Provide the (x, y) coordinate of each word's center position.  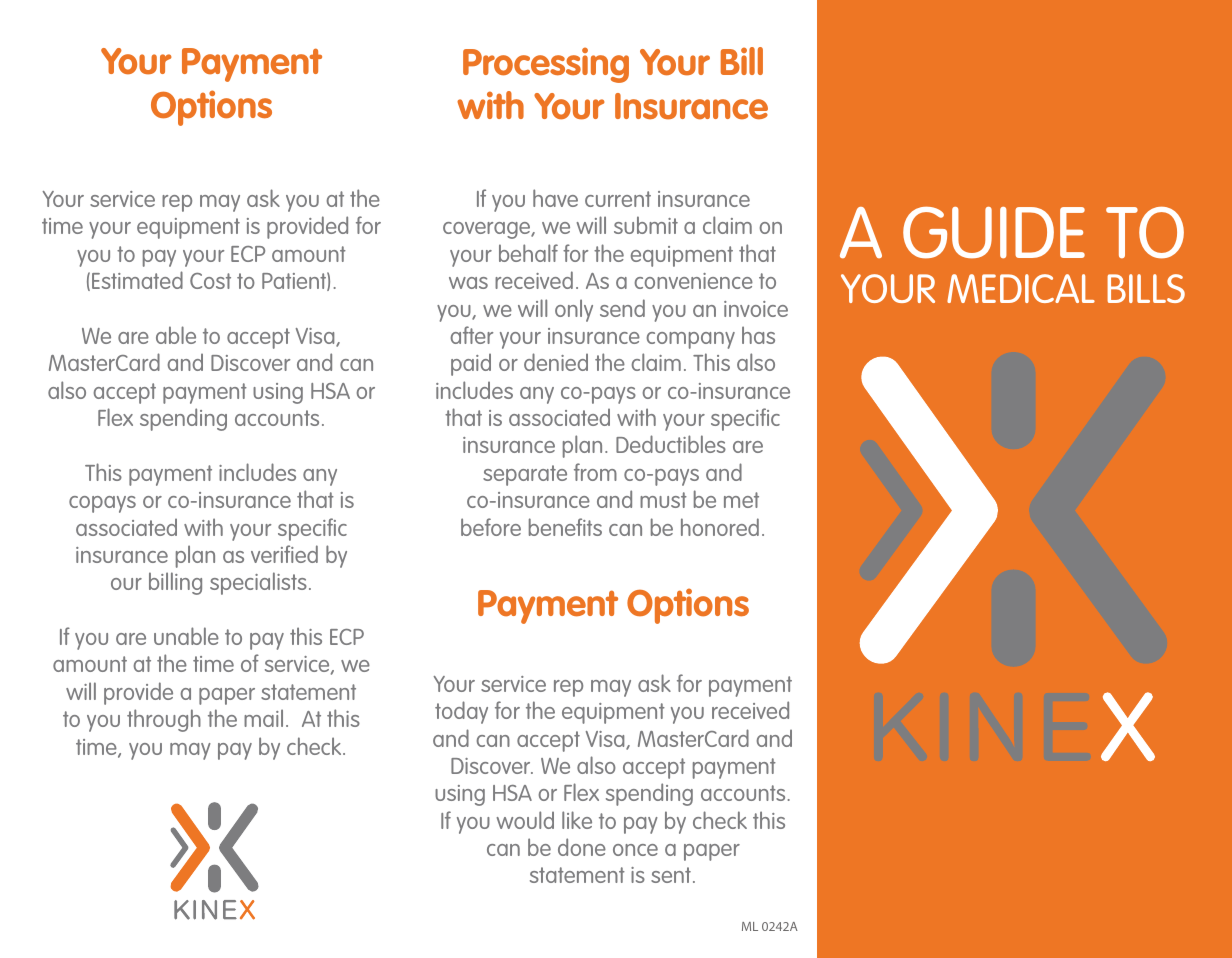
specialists (258, 583)
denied (556, 362)
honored (720, 527)
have (555, 198)
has (758, 335)
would (525, 820)
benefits (565, 527)
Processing (546, 65)
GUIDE (994, 233)
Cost (210, 281)
